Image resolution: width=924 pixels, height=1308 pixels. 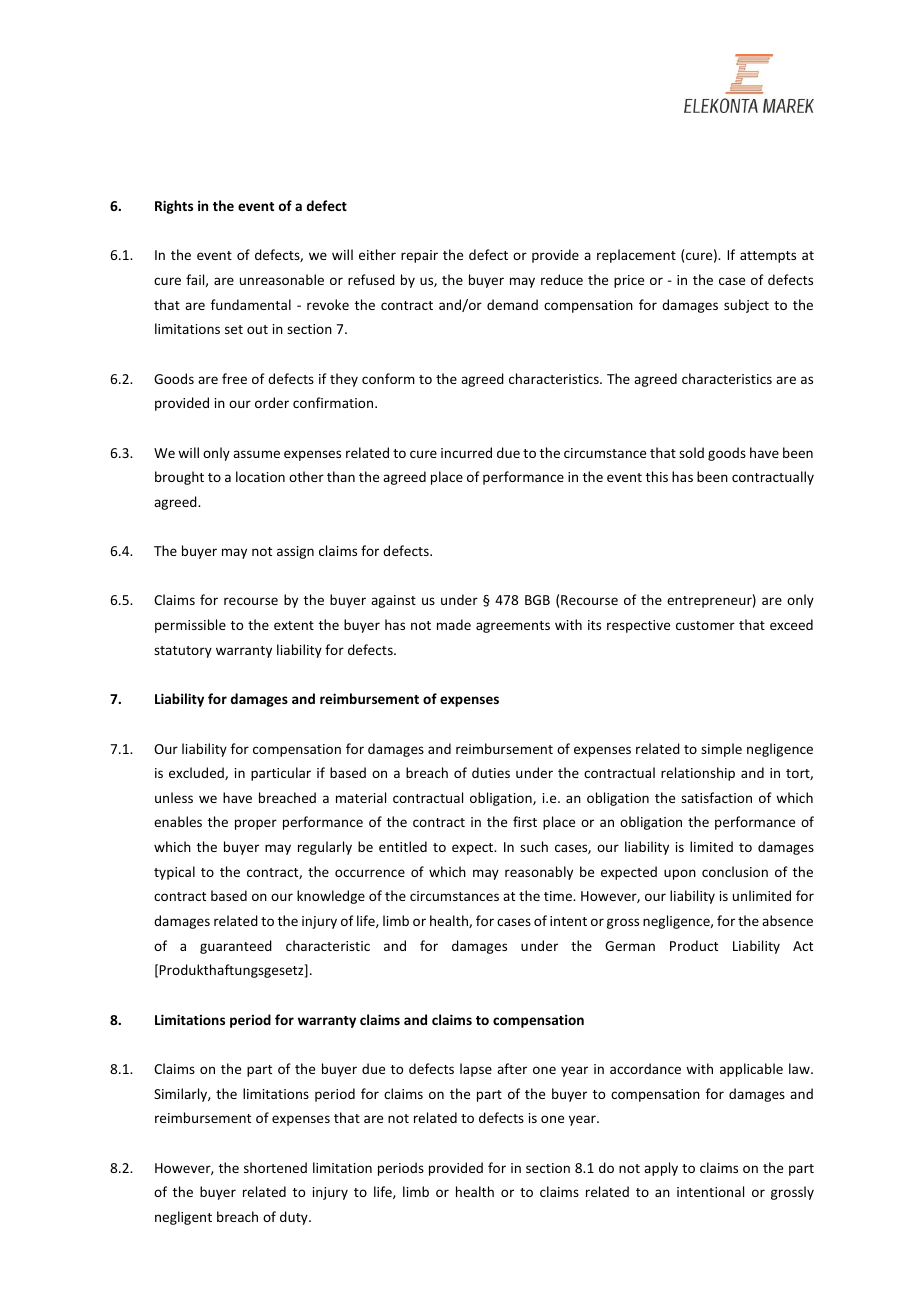 What do you see at coordinates (721, 750) in the screenshot?
I see `simple` at bounding box center [721, 750].
